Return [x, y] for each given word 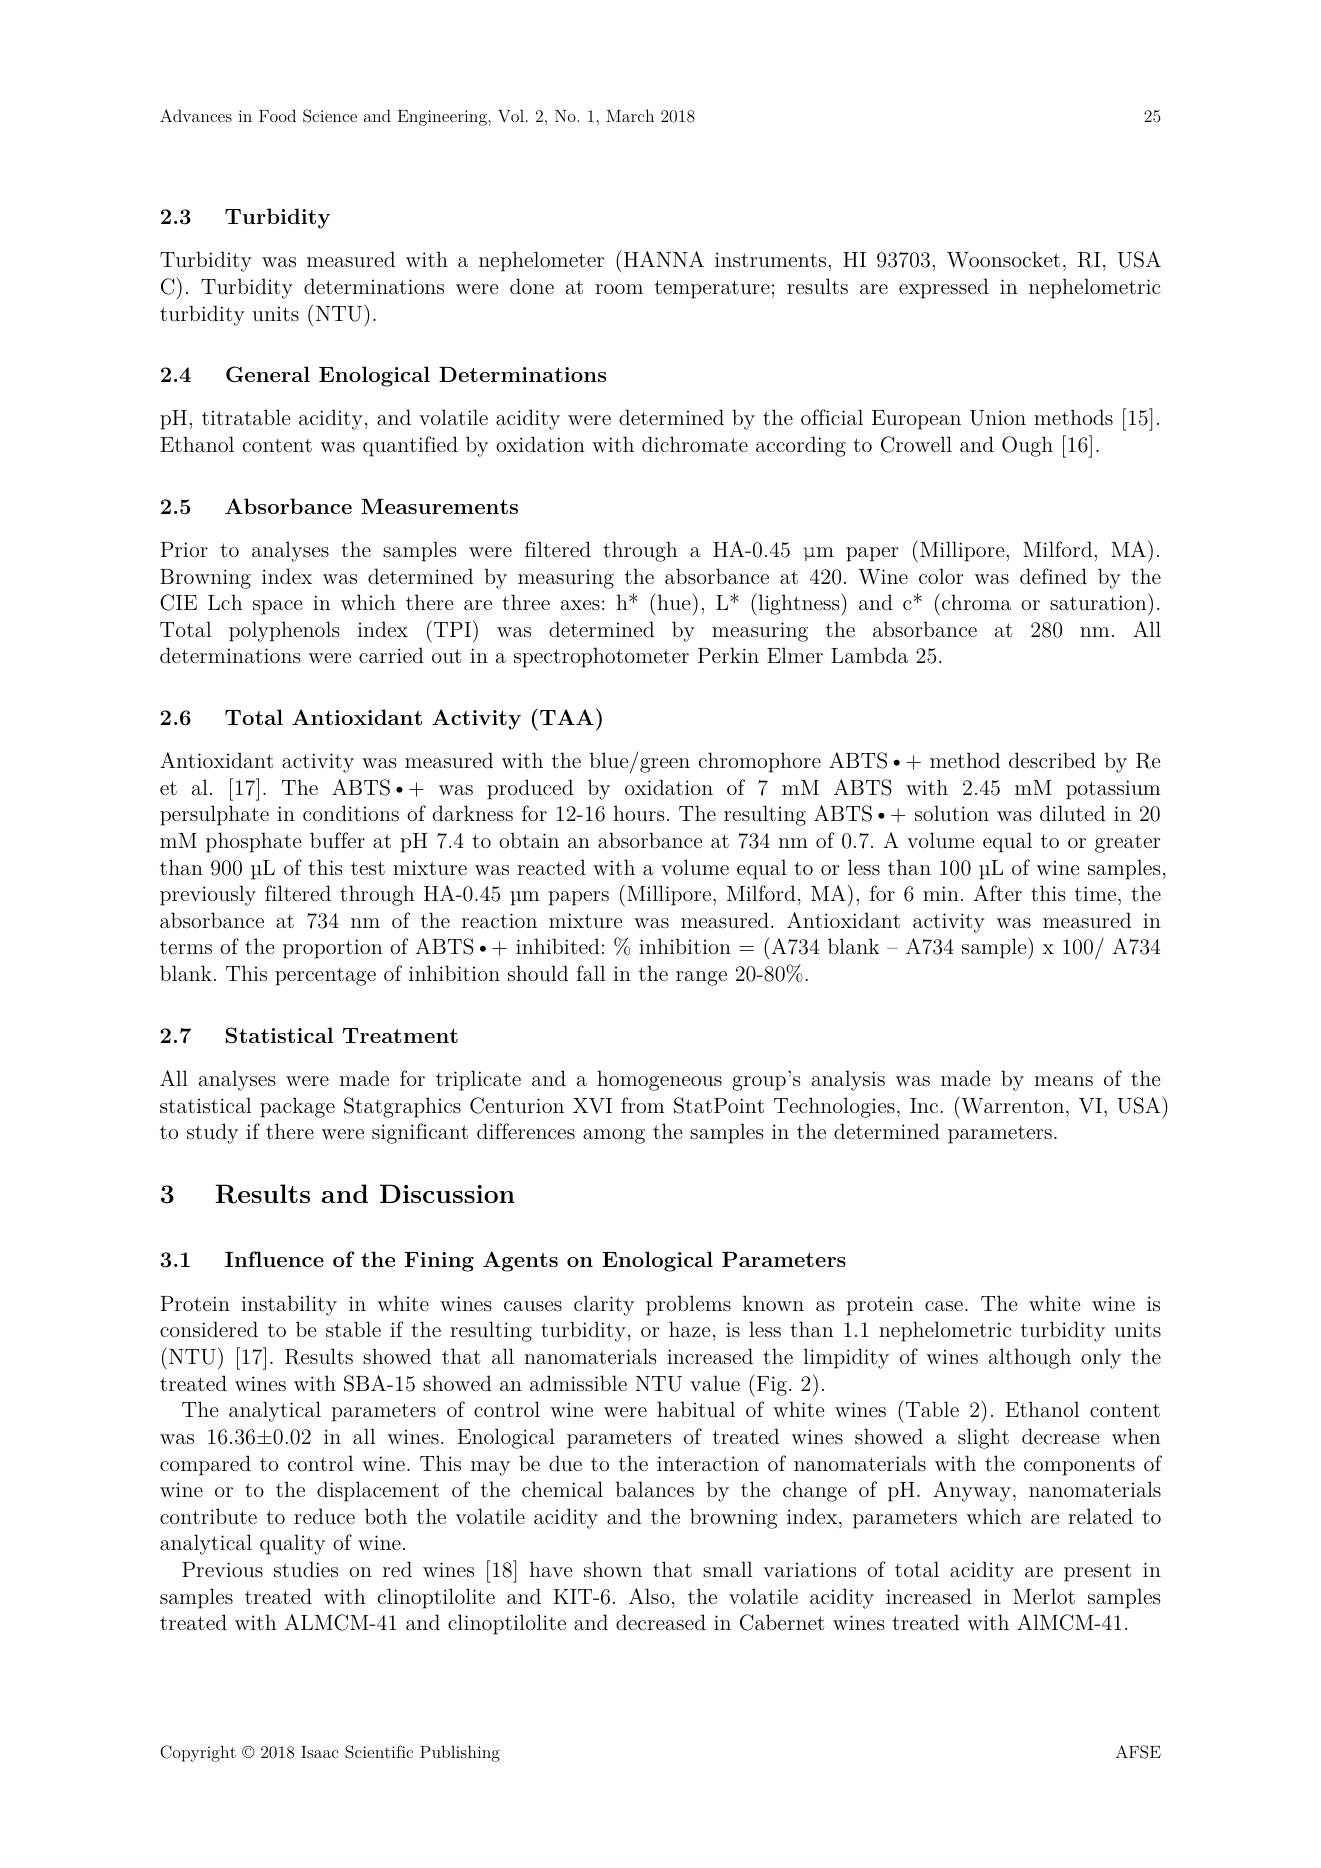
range [701, 978]
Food [277, 115]
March [630, 115]
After [997, 893]
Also [649, 1596]
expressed [944, 288]
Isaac [320, 1752]
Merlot [1044, 1596]
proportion [332, 949]
